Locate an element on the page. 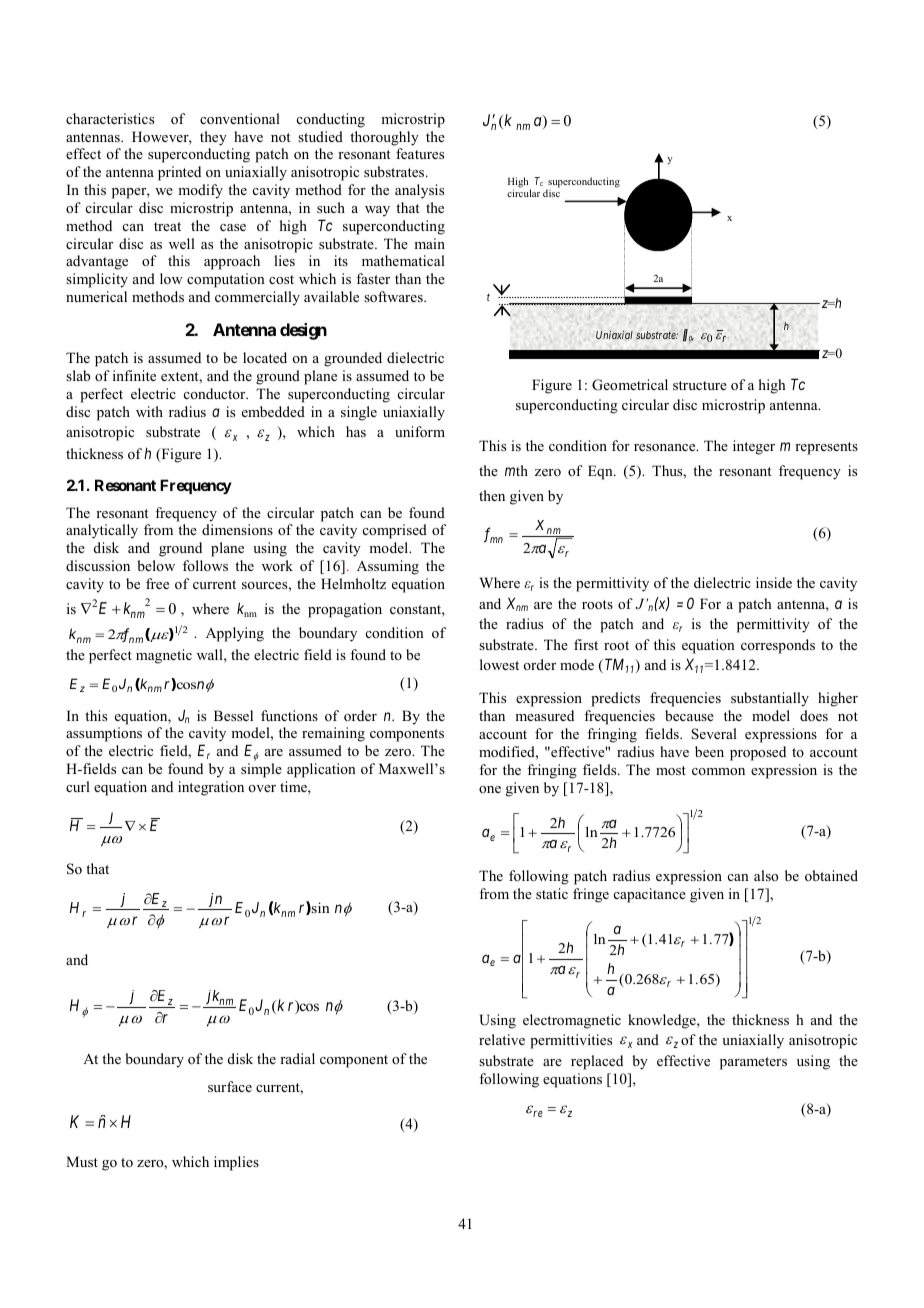 Image resolution: width=924 pixels, height=1308 pixels. then is located at coordinates (492, 495).
